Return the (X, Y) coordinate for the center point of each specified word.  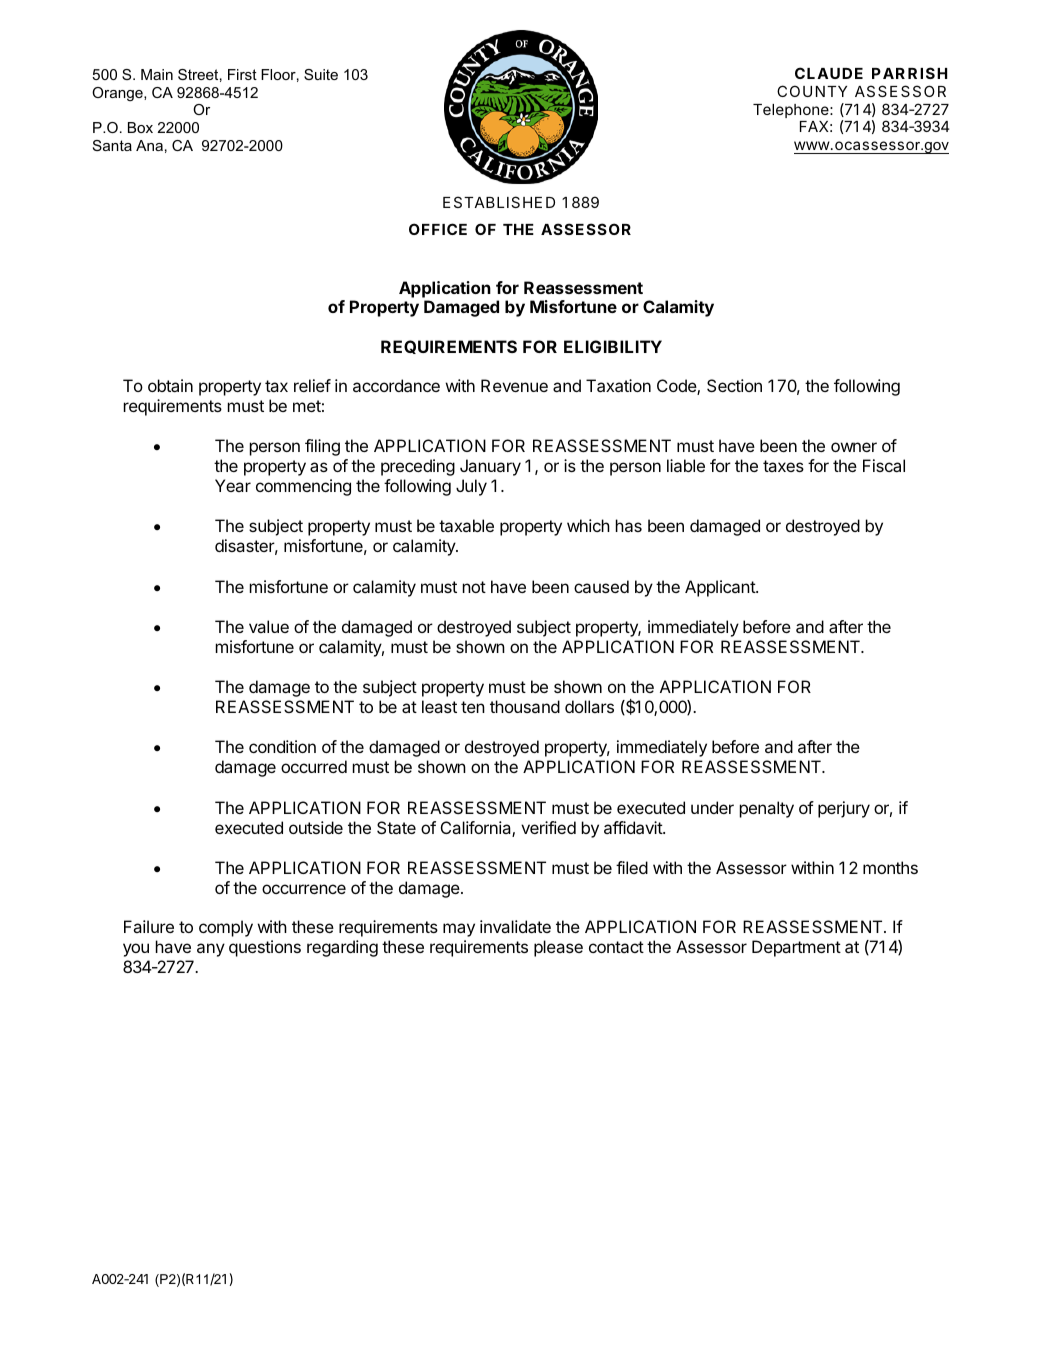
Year (233, 485)
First (242, 74)
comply (226, 928)
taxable (466, 525)
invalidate (515, 926)
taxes (783, 466)
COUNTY (812, 91)
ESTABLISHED (499, 202)
